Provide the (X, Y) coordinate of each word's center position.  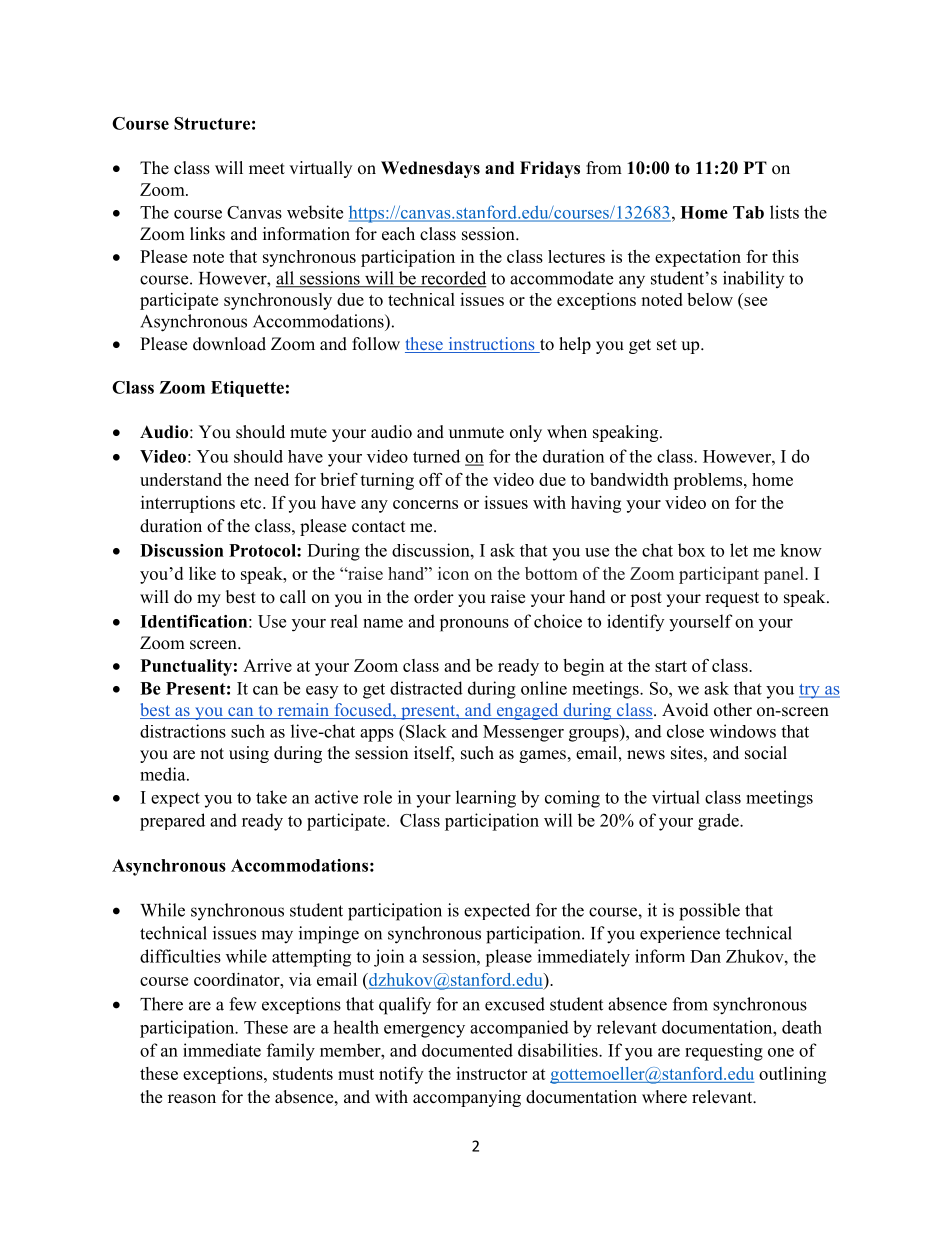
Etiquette (247, 389)
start (671, 666)
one (781, 1052)
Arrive (267, 665)
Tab (748, 212)
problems (709, 481)
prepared (172, 822)
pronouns (474, 625)
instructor (491, 1073)
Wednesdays (430, 169)
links (207, 234)
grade (719, 822)
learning (486, 799)
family (291, 1052)
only (526, 433)
